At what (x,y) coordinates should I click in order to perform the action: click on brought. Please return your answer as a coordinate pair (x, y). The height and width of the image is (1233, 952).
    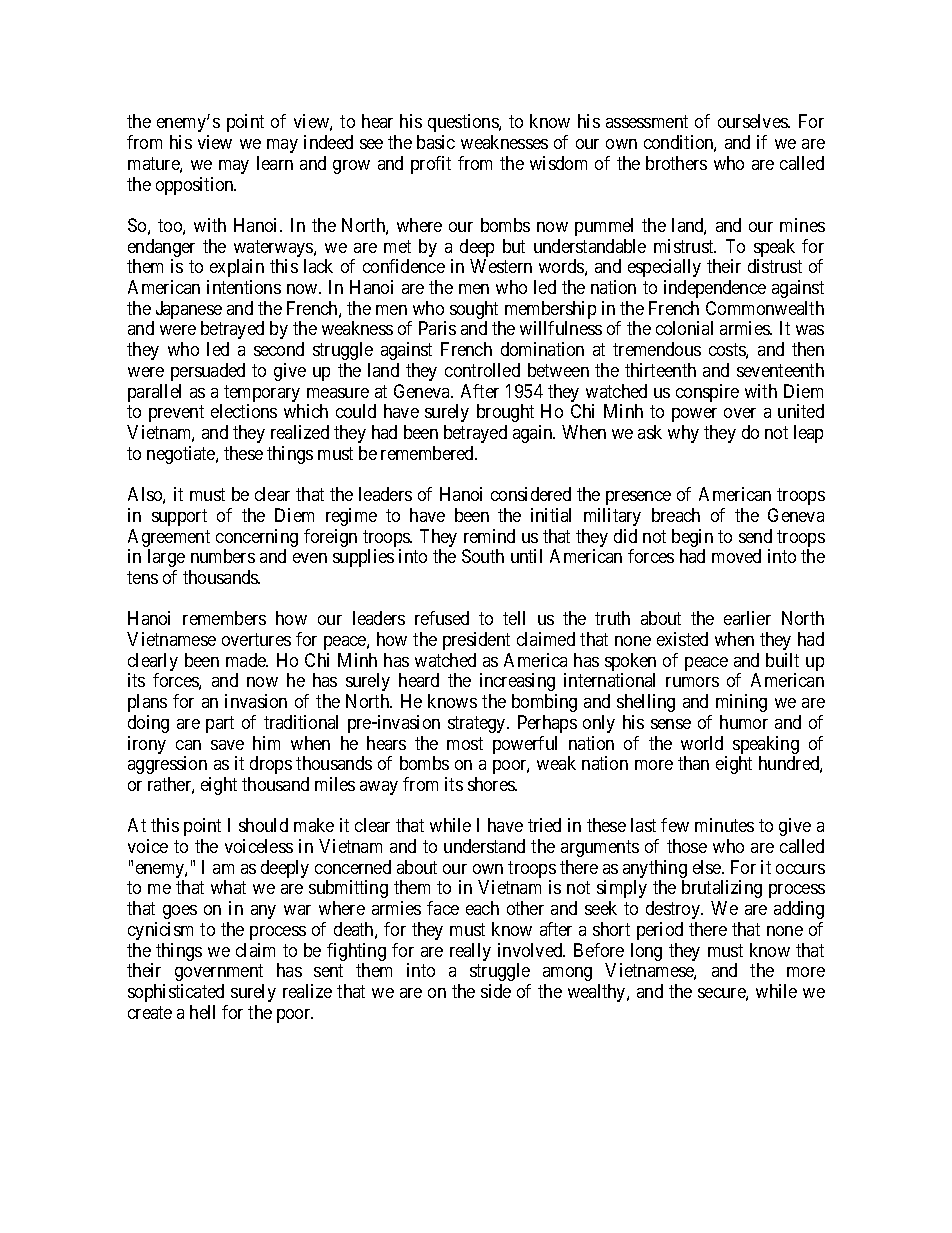
    Looking at the image, I should click on (505, 413).
